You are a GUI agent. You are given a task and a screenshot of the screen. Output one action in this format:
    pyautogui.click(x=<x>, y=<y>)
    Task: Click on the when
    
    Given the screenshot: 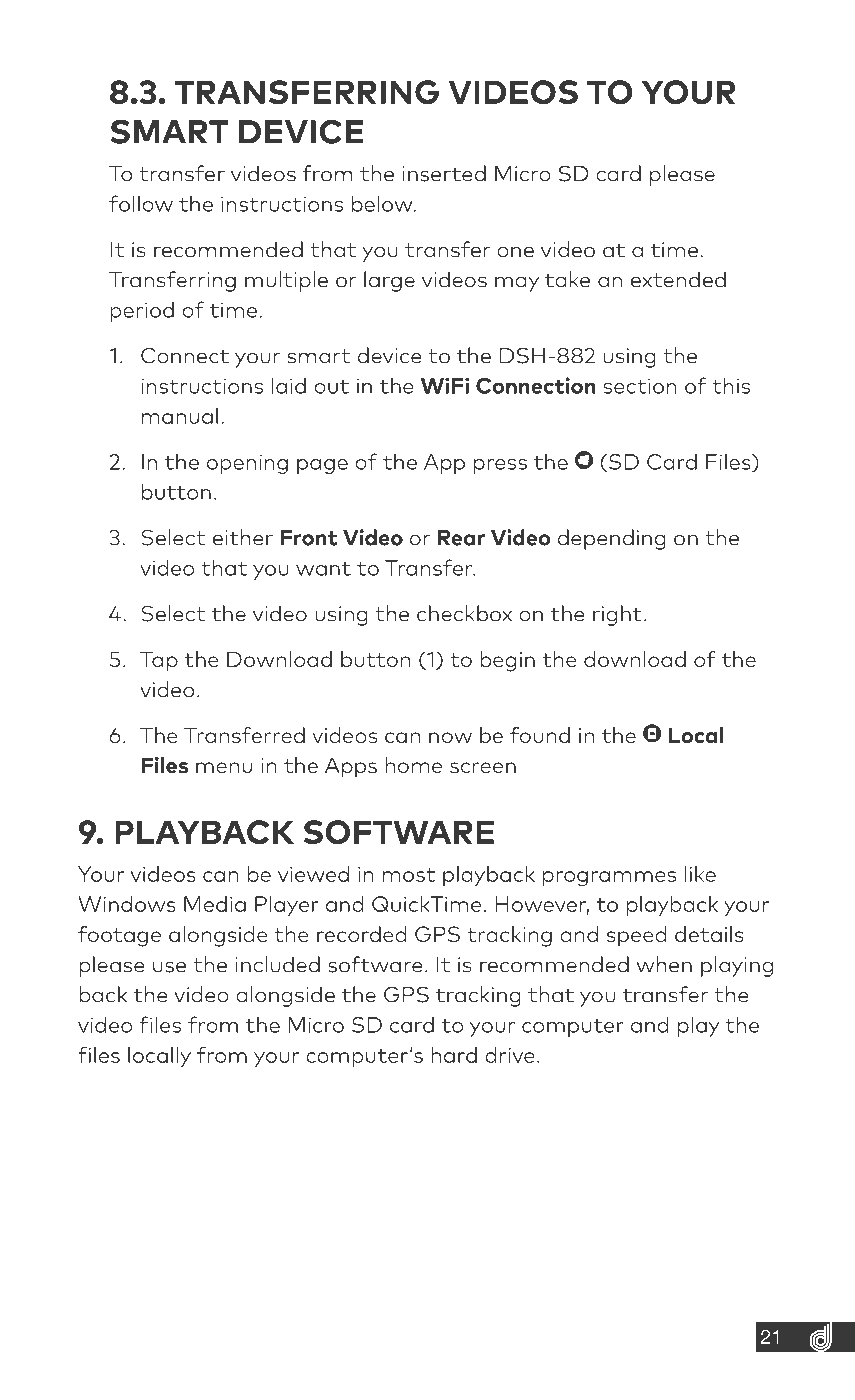 What is the action you would take?
    pyautogui.click(x=664, y=964)
